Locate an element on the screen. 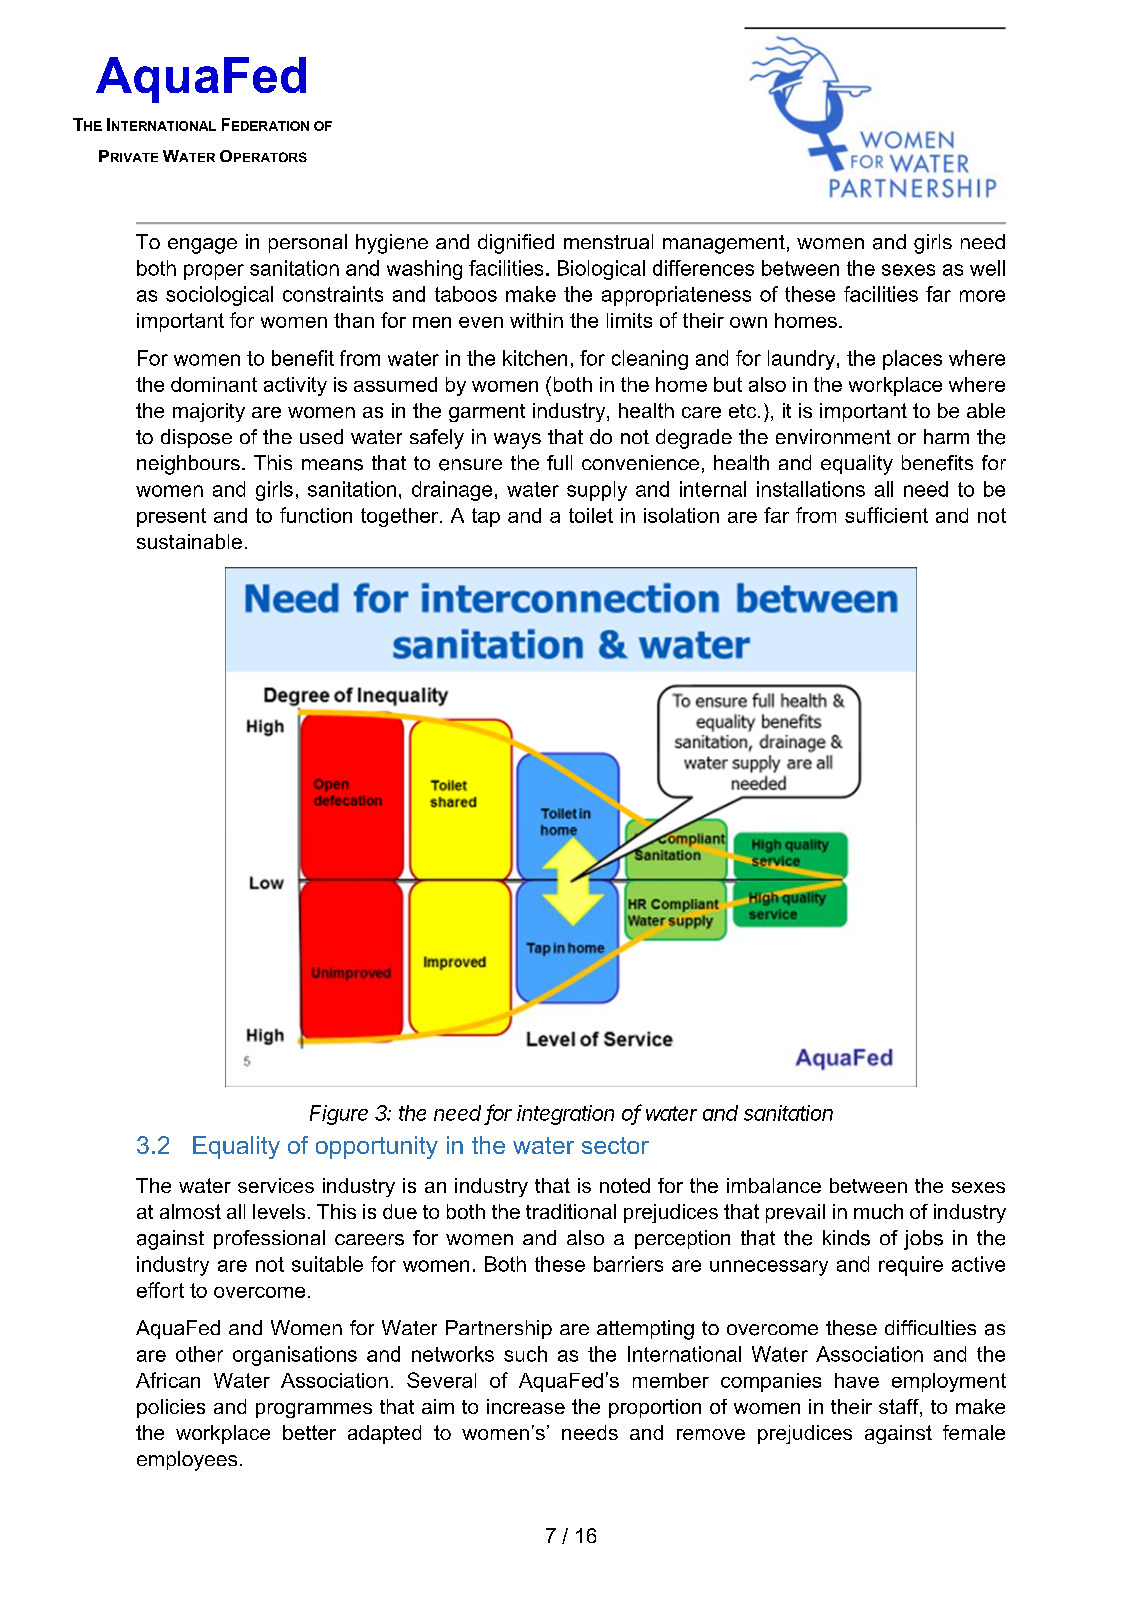 The height and width of the screenshot is (1616, 1142). sufficient is located at coordinates (886, 515).
